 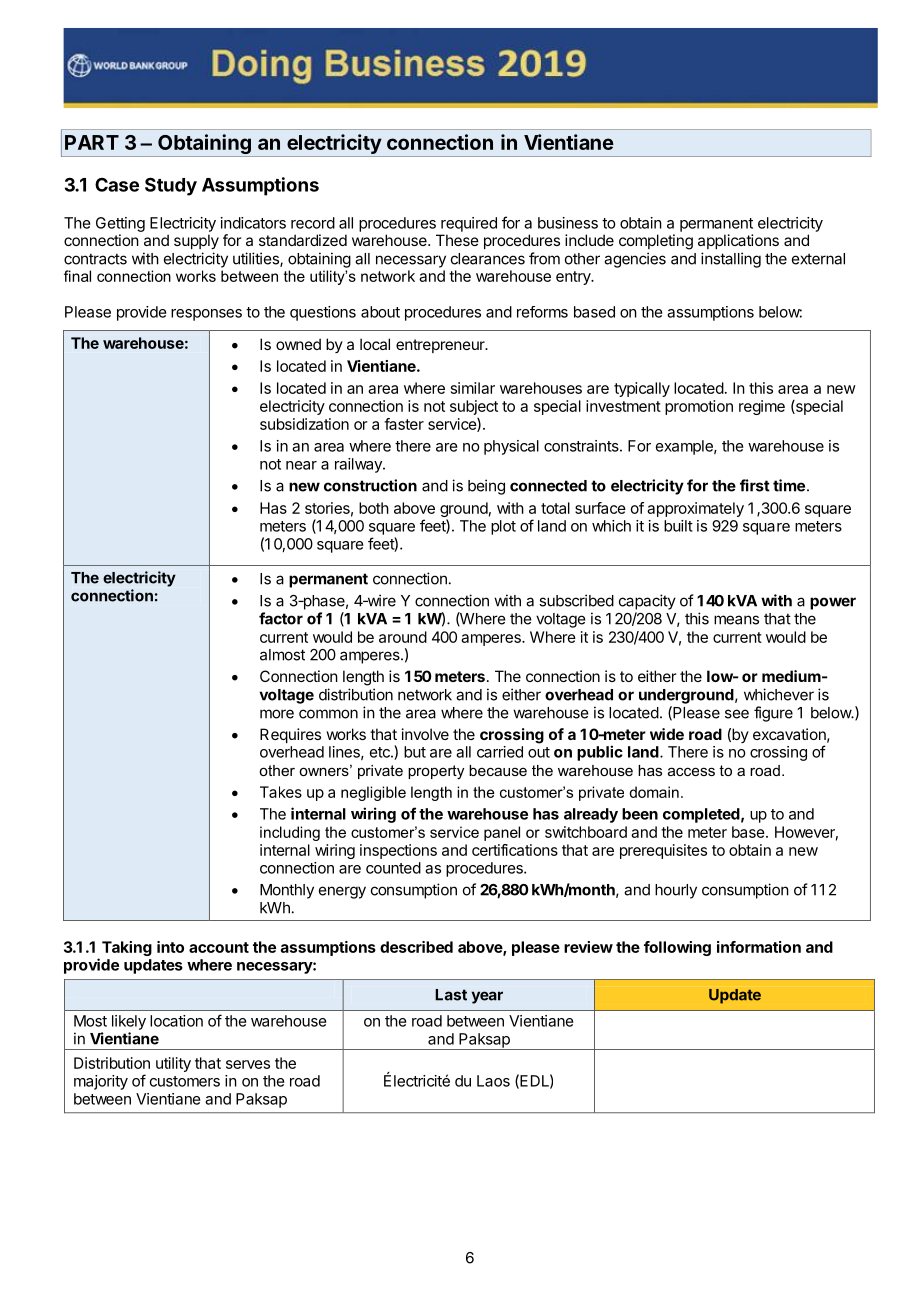 What do you see at coordinates (738, 241) in the page?
I see `applications` at bounding box center [738, 241].
